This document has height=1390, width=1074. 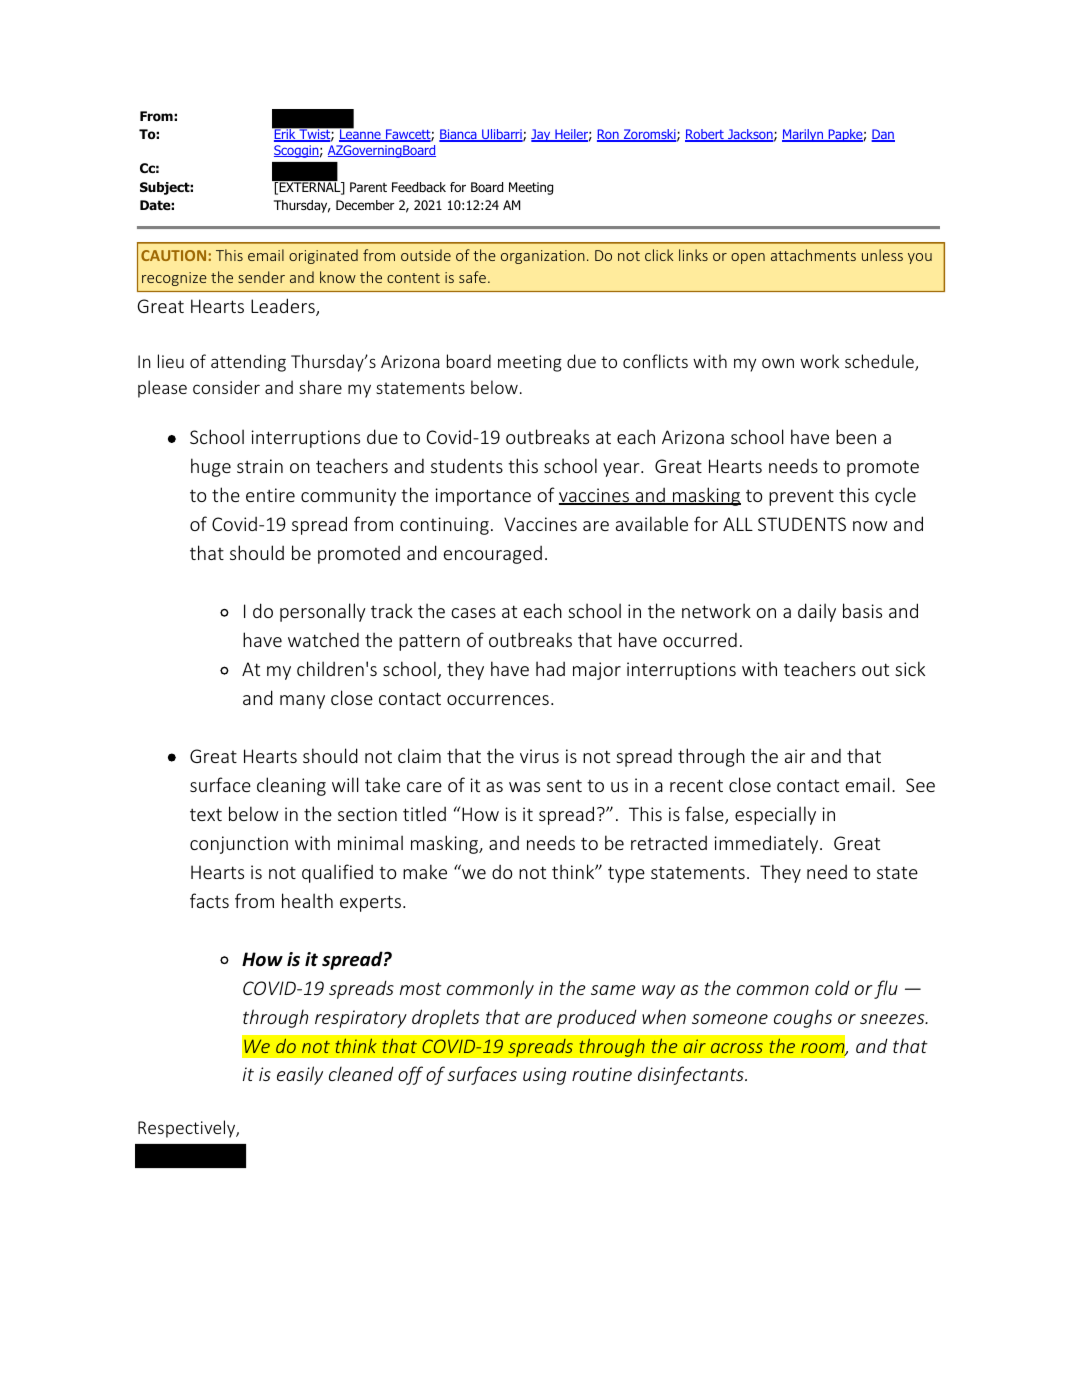 I want to click on Jay, so click(x=542, y=135).
